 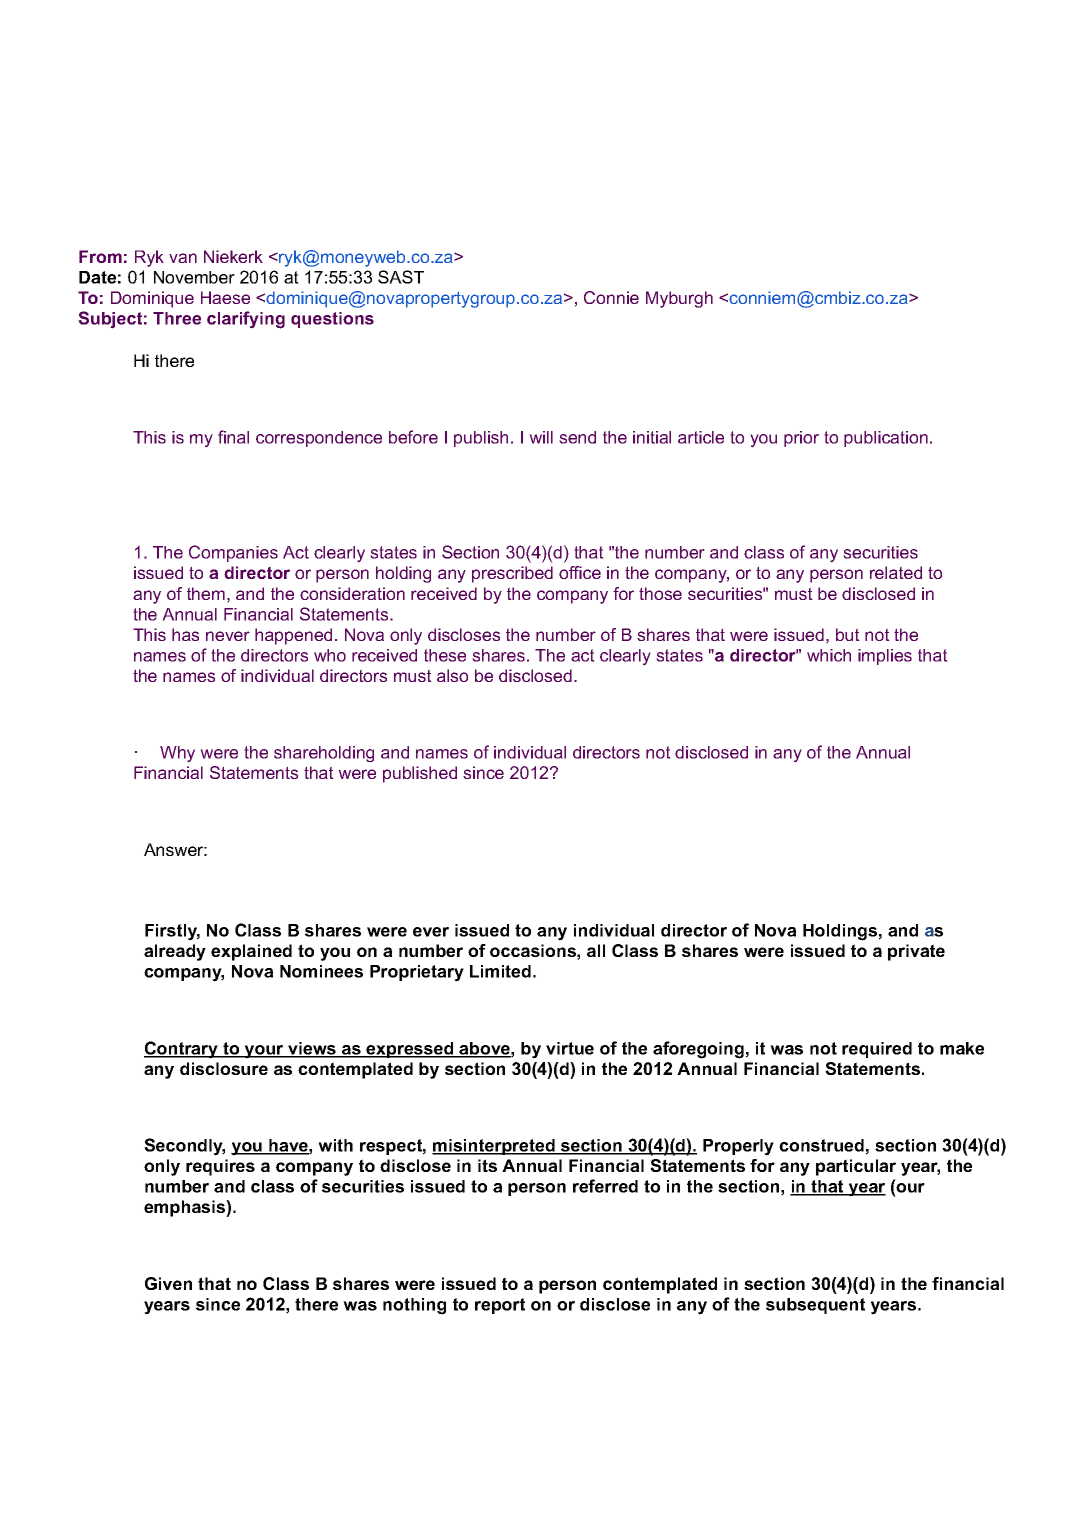 I want to click on report, so click(x=500, y=1306).
